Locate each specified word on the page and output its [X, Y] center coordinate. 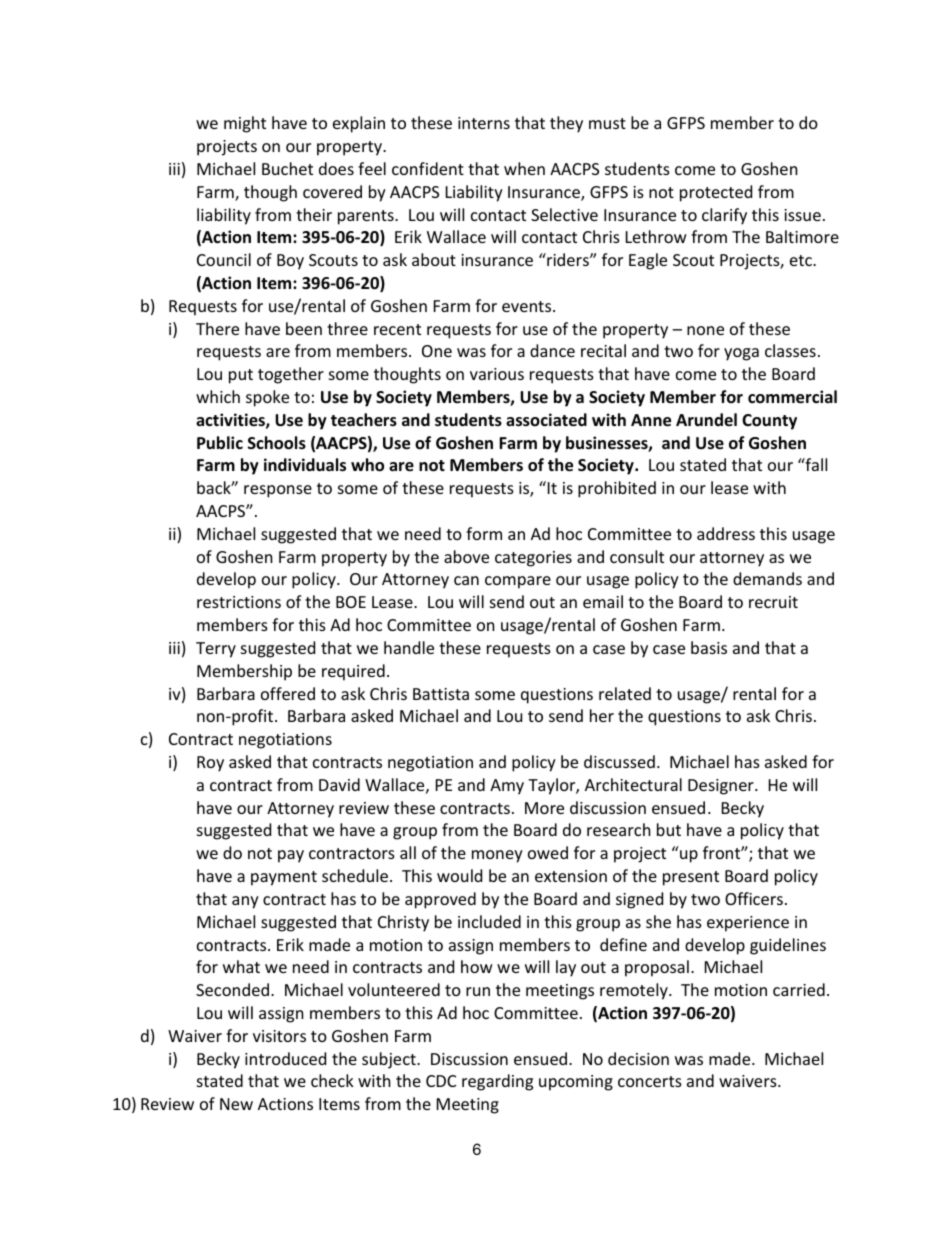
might [245, 124]
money [497, 856]
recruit [773, 602]
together [291, 375]
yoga [741, 354]
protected [716, 193]
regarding [497, 1082]
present [691, 878]
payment [284, 878]
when [524, 168]
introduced [285, 1058]
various [497, 374]
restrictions [239, 602]
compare [518, 582]
